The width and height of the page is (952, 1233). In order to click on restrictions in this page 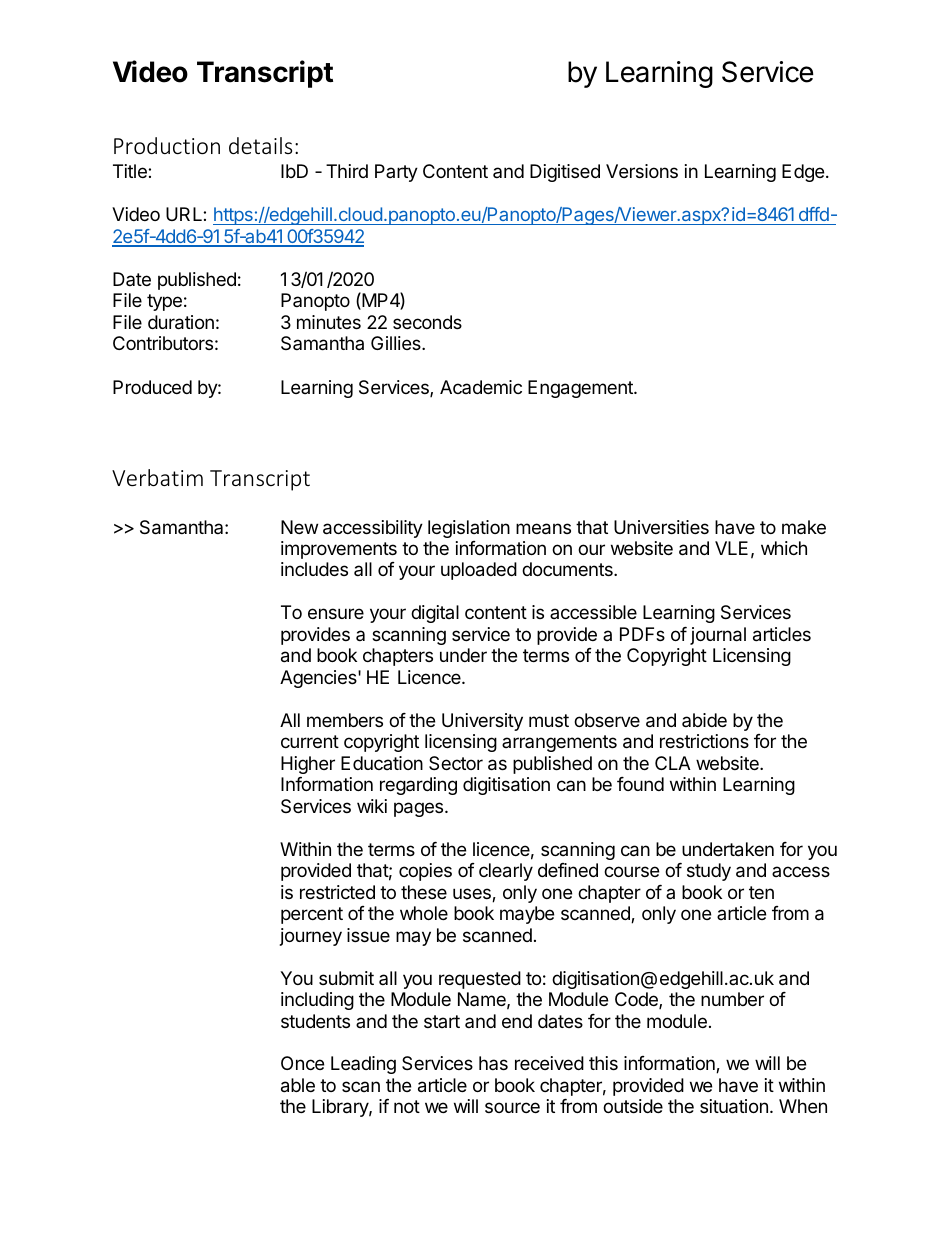, I will do `click(704, 741)`.
